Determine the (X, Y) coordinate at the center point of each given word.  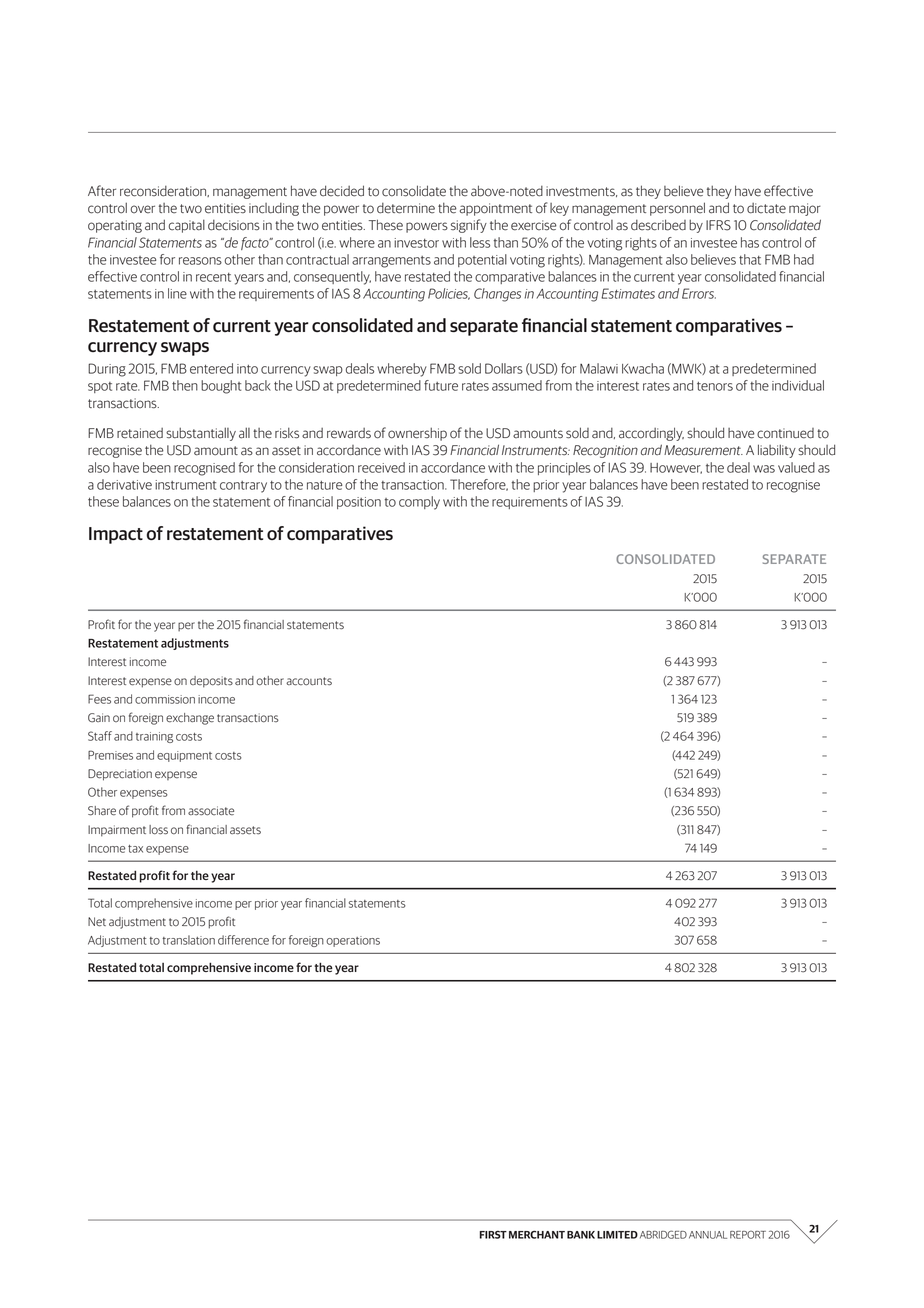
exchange (190, 719)
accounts (309, 681)
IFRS (718, 225)
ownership (417, 434)
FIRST (493, 1235)
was (764, 469)
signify (469, 226)
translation (188, 940)
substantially (201, 434)
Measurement (703, 450)
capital (187, 226)
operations (353, 941)
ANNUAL (708, 1235)
